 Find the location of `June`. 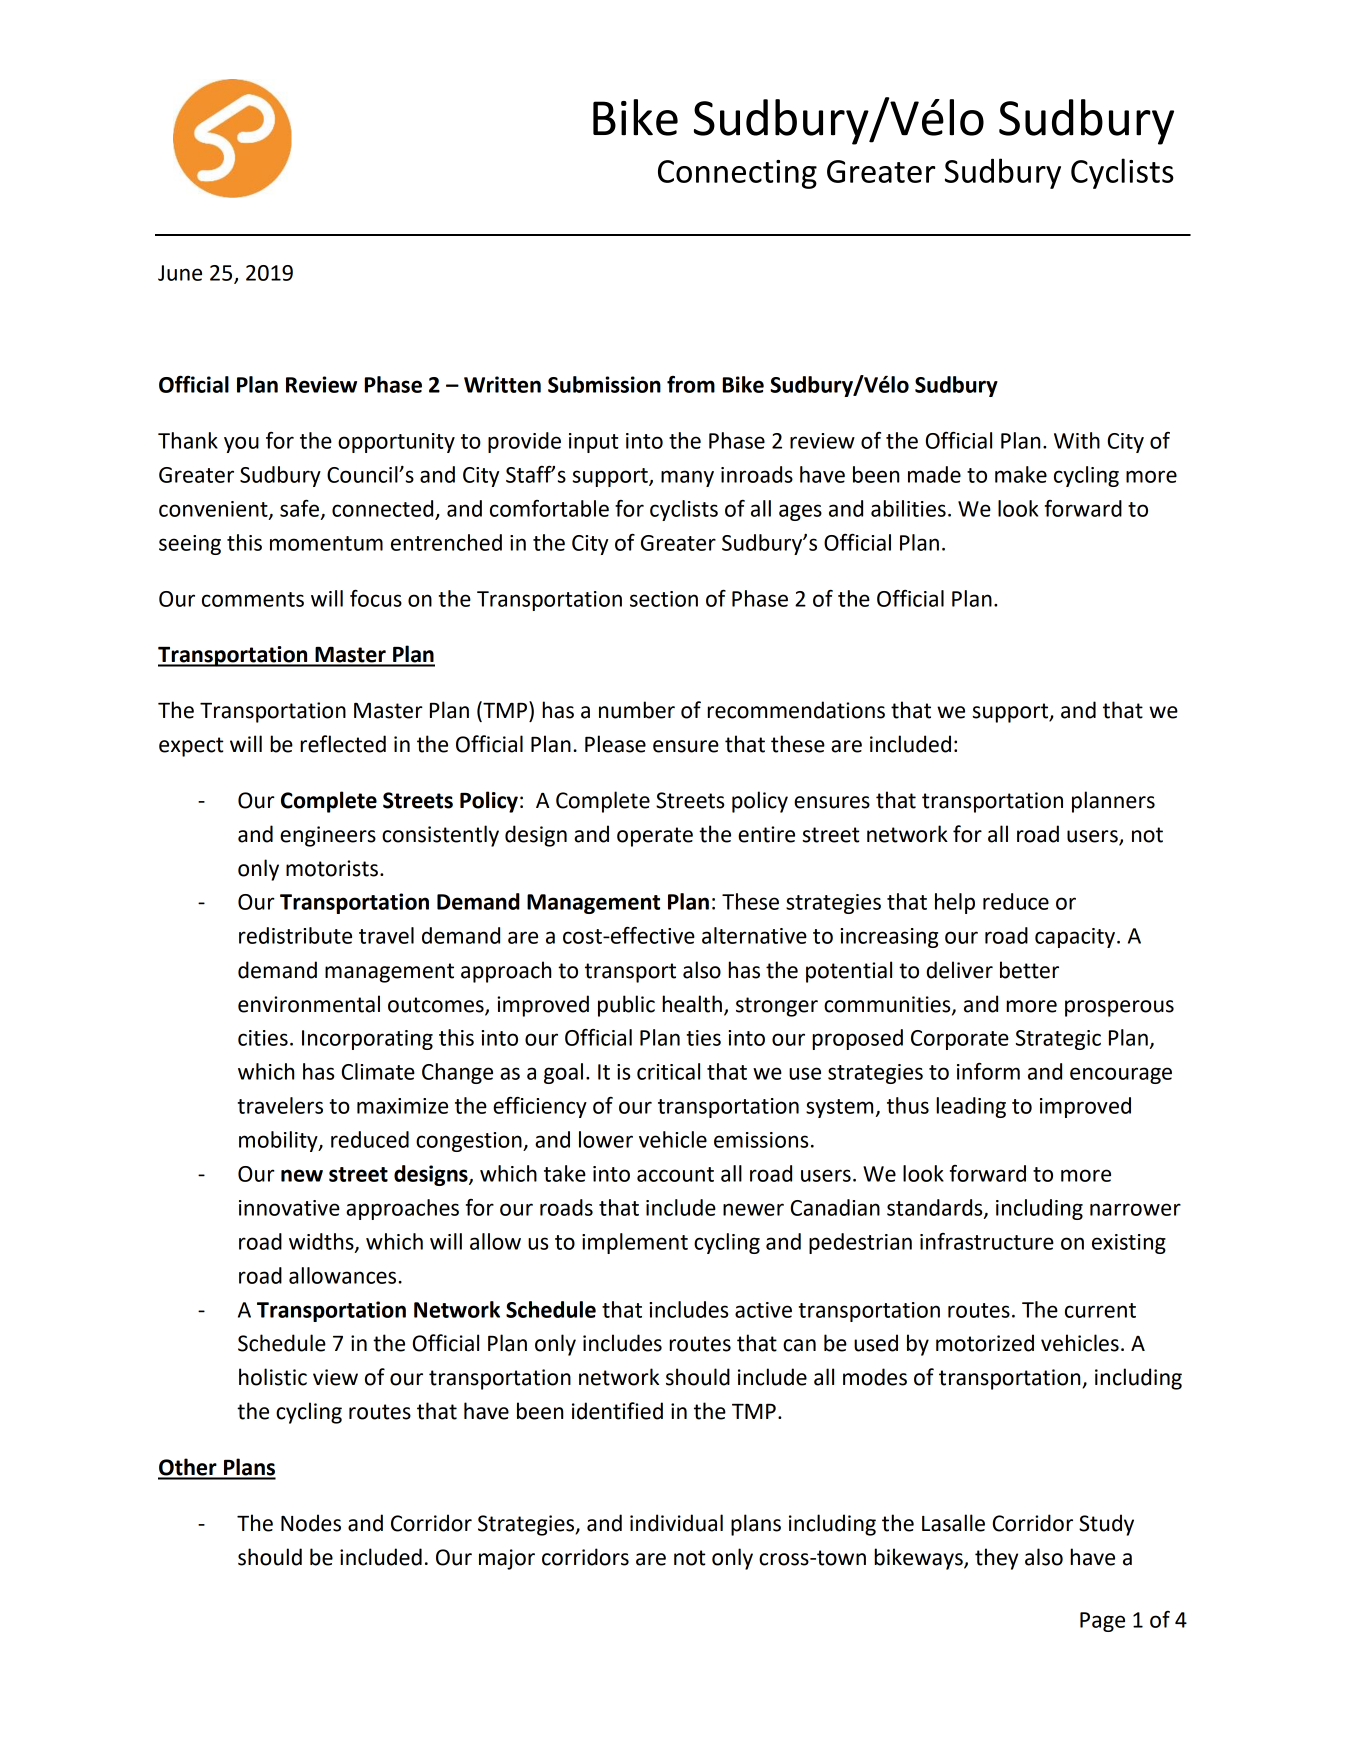

June is located at coordinates (180, 273).
